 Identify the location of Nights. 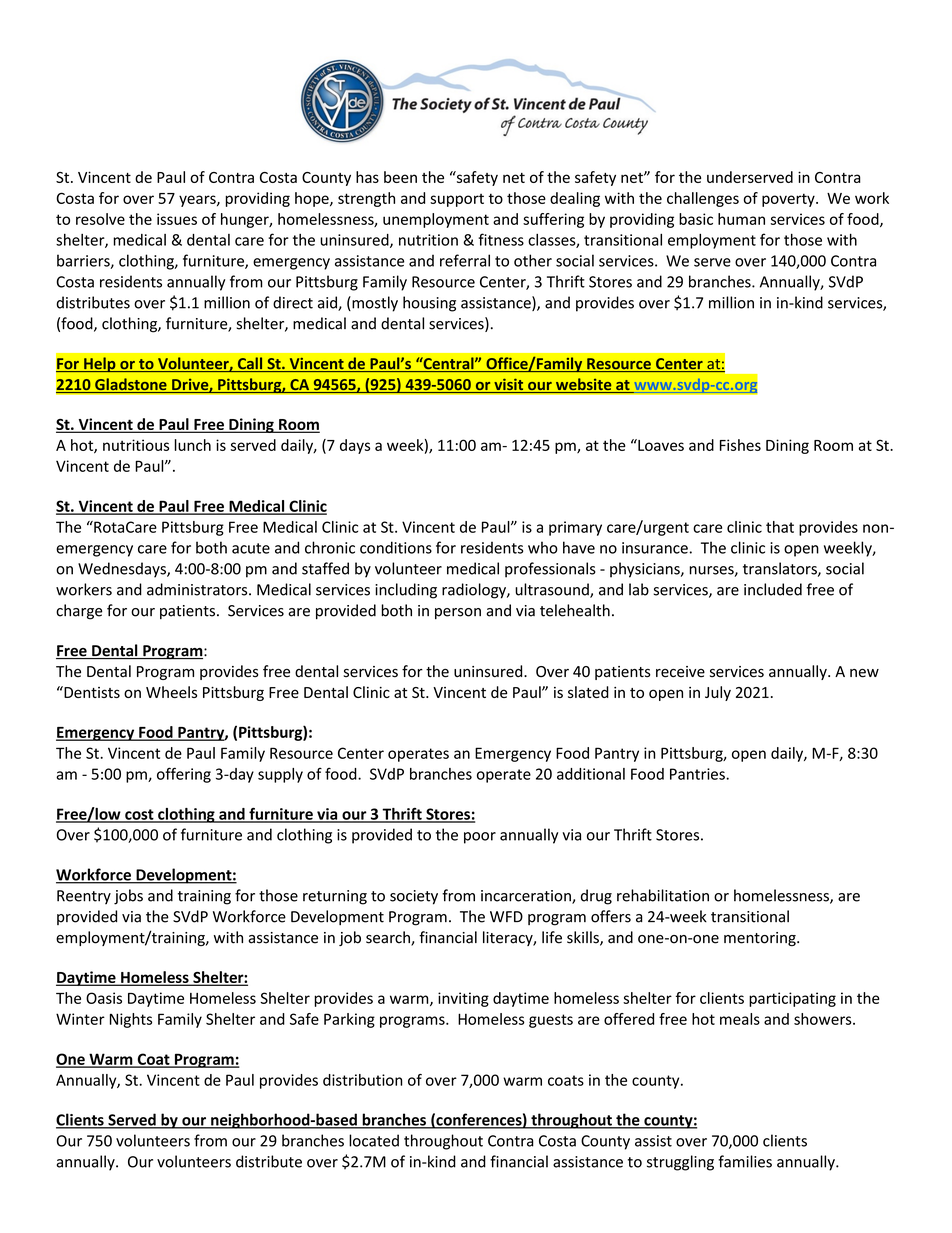
(131, 1020).
